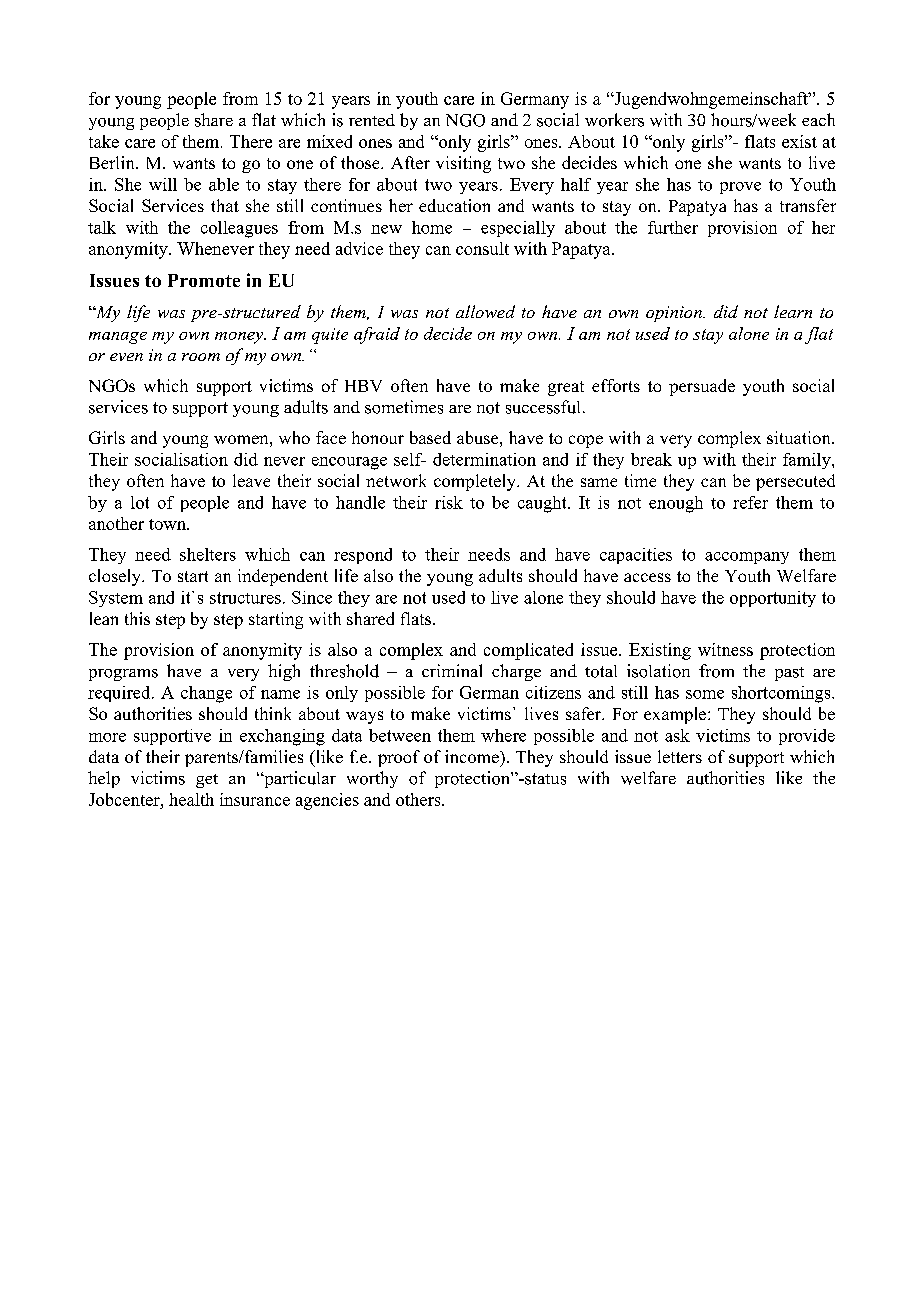 Image resolution: width=924 pixels, height=1308 pixels. Describe the element at coordinates (473, 756) in the document. I see `income` at that location.
